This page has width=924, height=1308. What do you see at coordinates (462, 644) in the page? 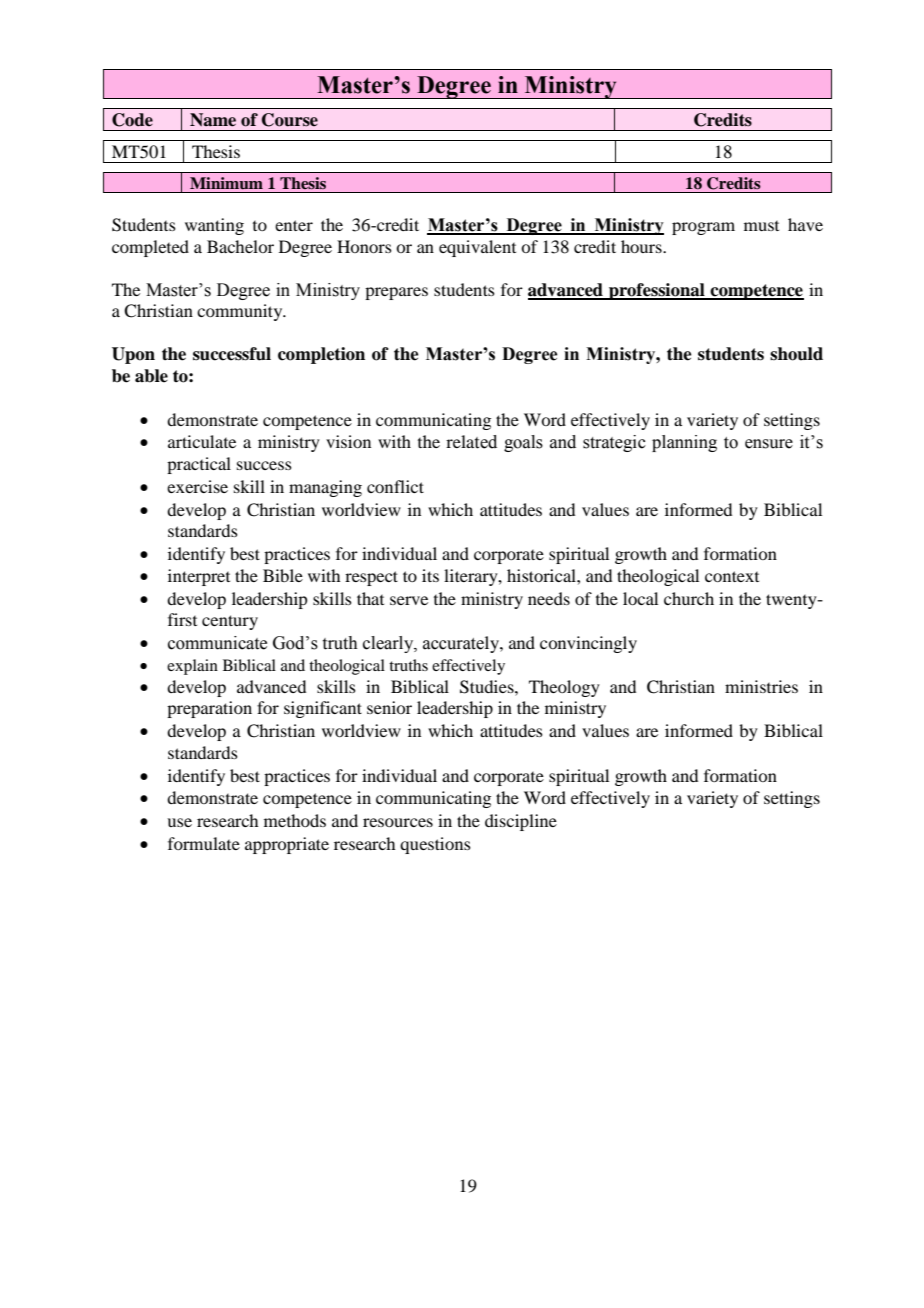
I see `accurately` at bounding box center [462, 644].
